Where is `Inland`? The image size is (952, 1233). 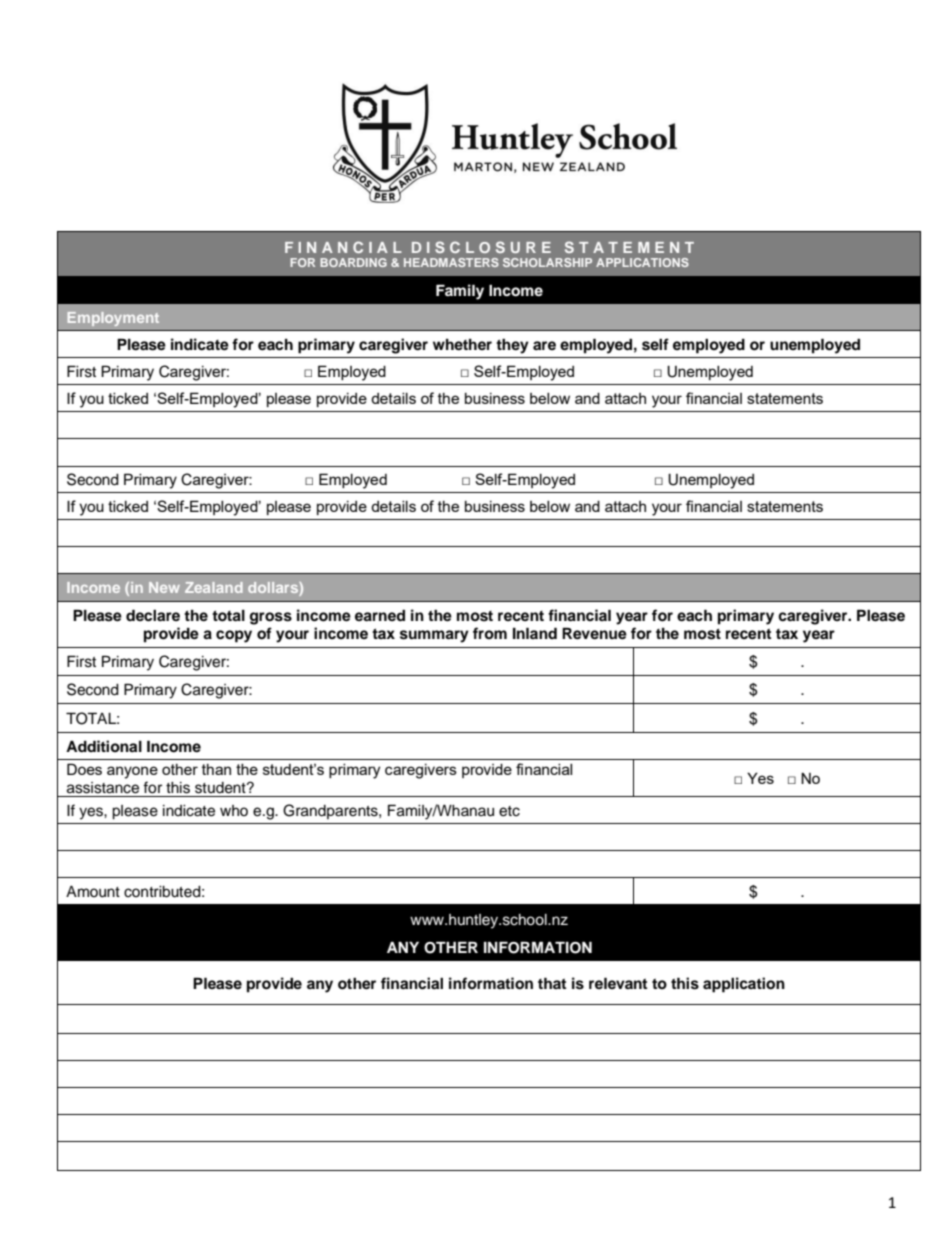 Inland is located at coordinates (535, 633).
